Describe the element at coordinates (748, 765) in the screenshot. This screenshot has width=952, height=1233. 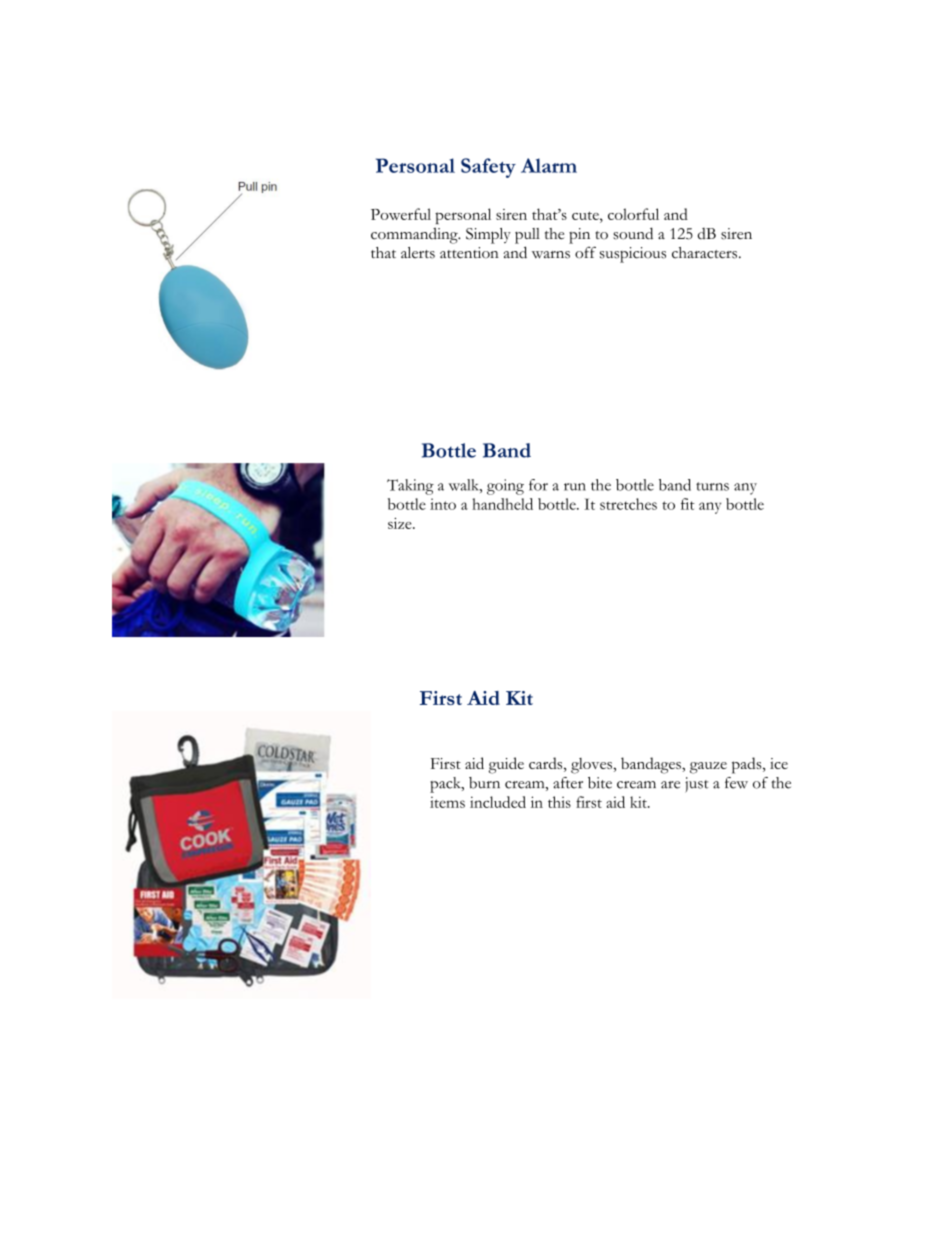
I see `pads` at that location.
